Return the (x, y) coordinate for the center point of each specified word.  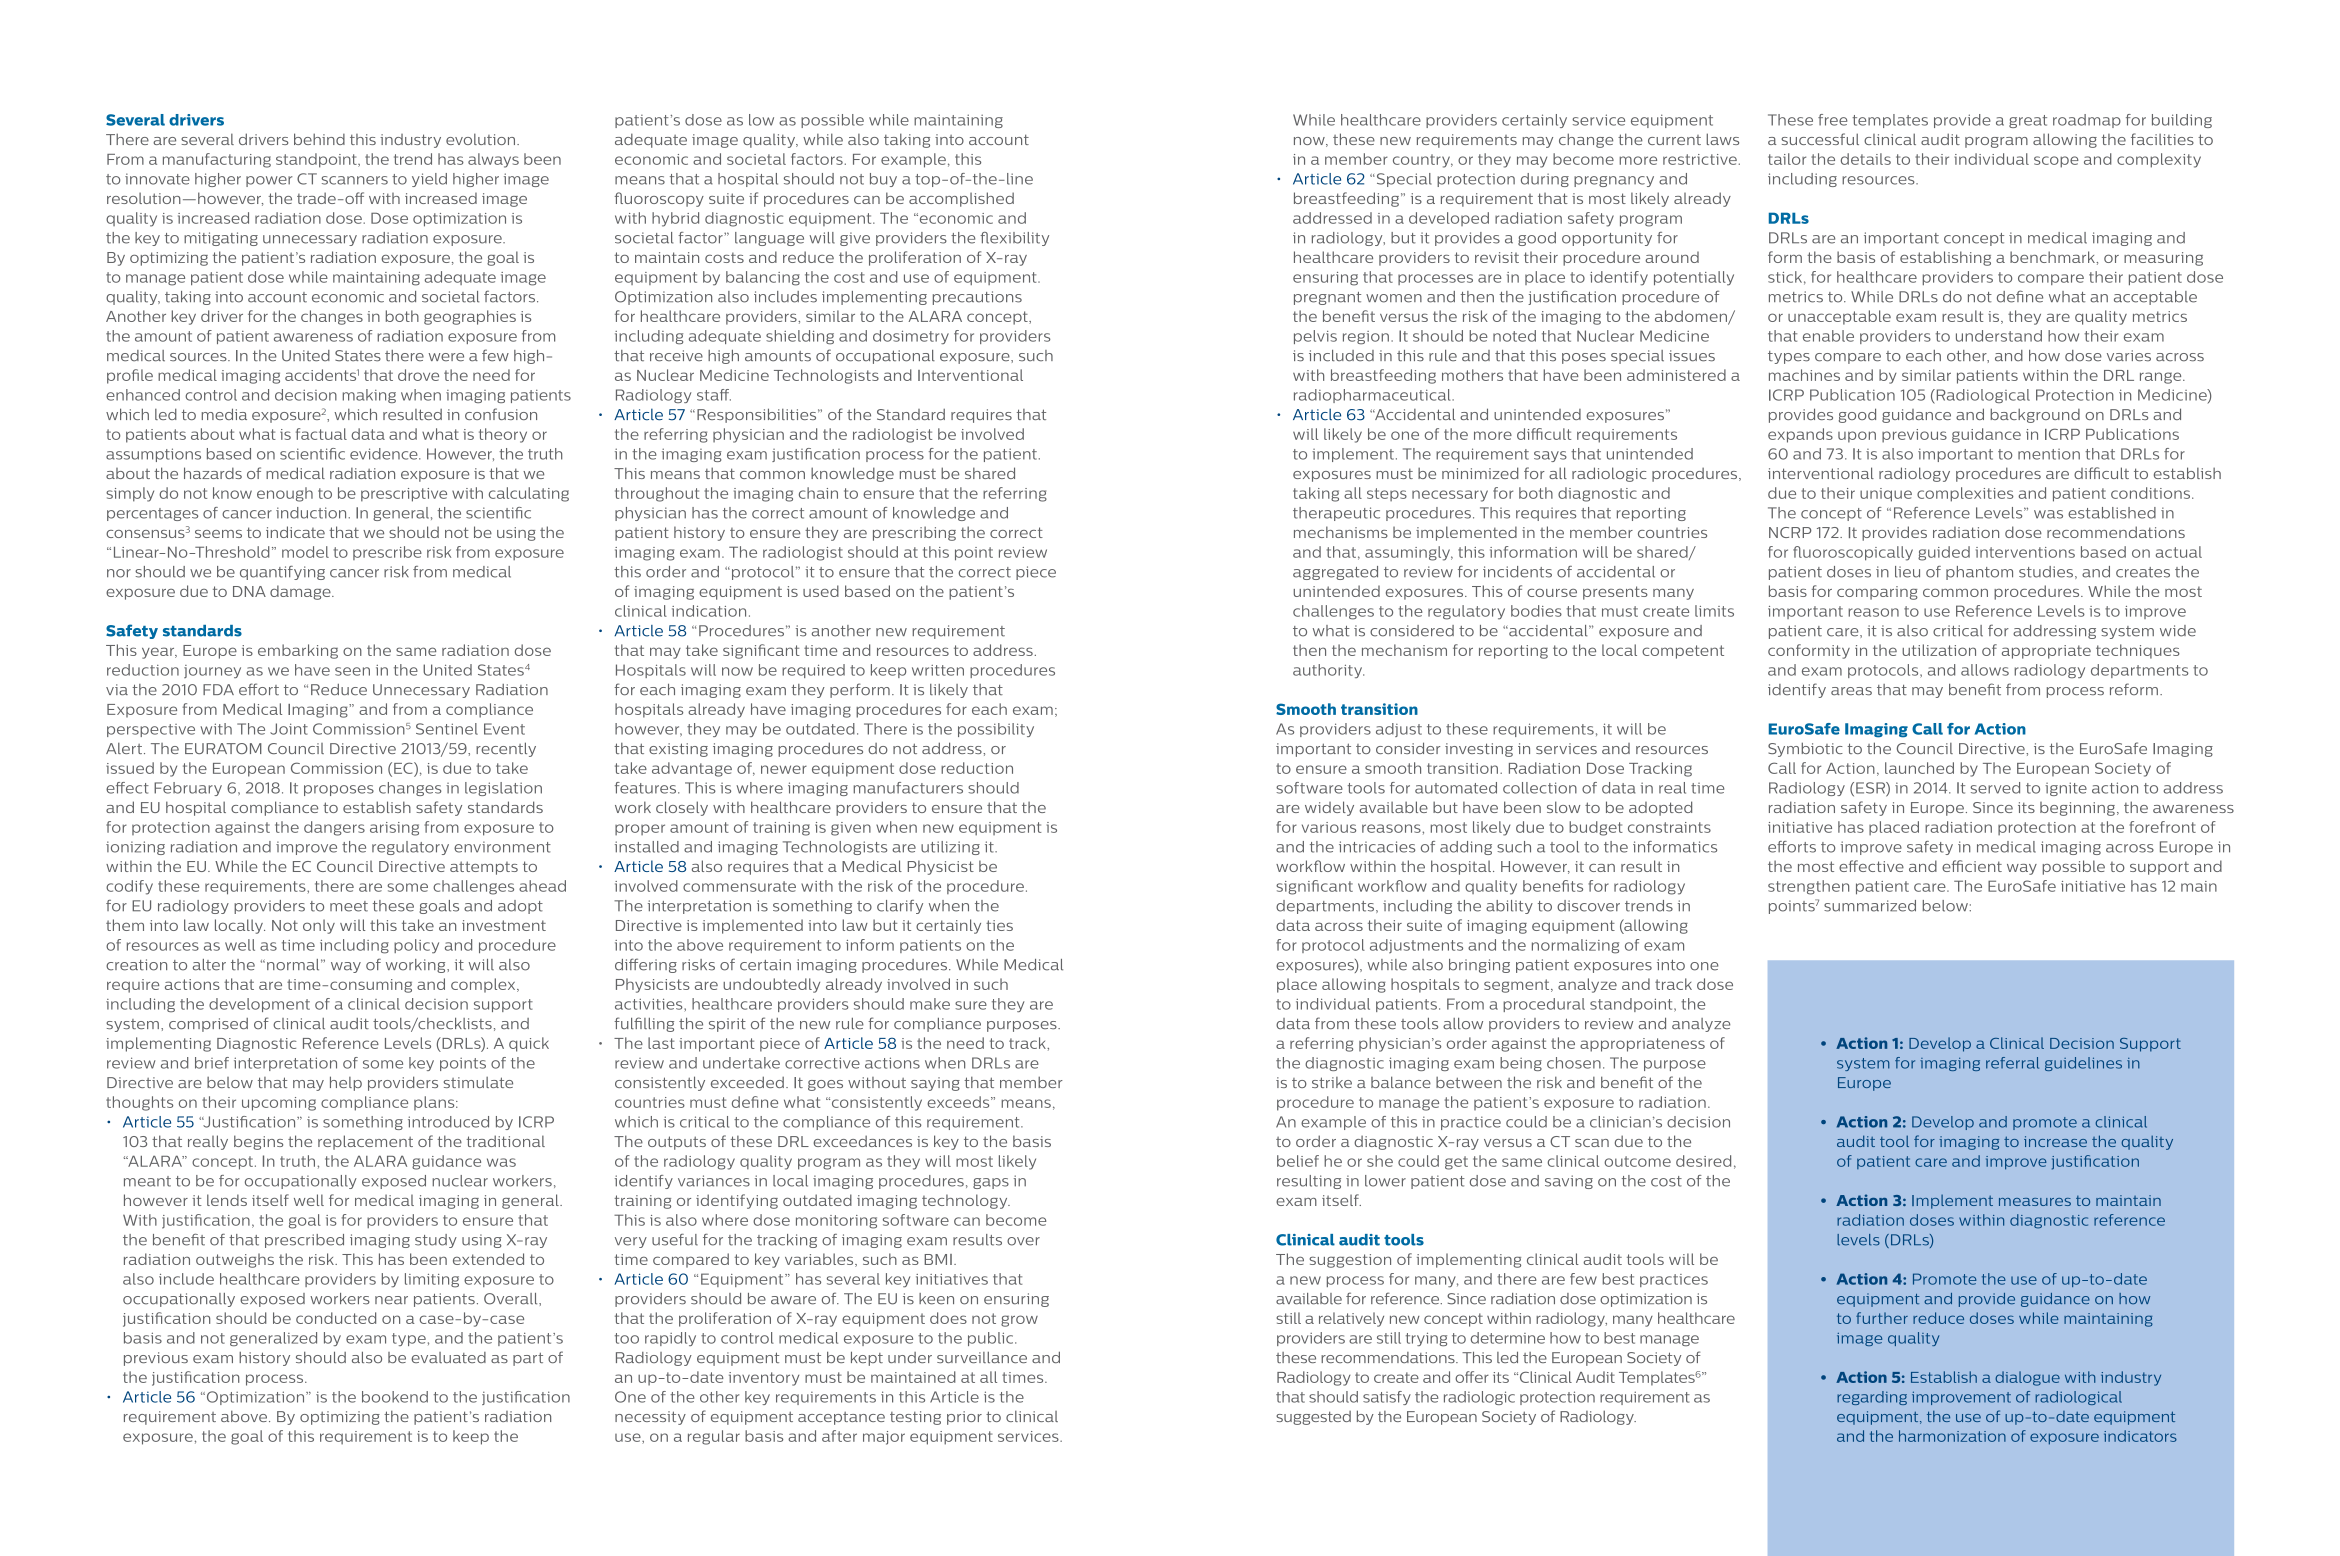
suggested (1313, 1418)
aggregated (1335, 573)
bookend (395, 1397)
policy (416, 946)
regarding (1872, 1398)
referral (2012, 1063)
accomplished (961, 199)
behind (319, 139)
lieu (1907, 572)
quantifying (282, 573)
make (930, 1004)
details (1866, 159)
